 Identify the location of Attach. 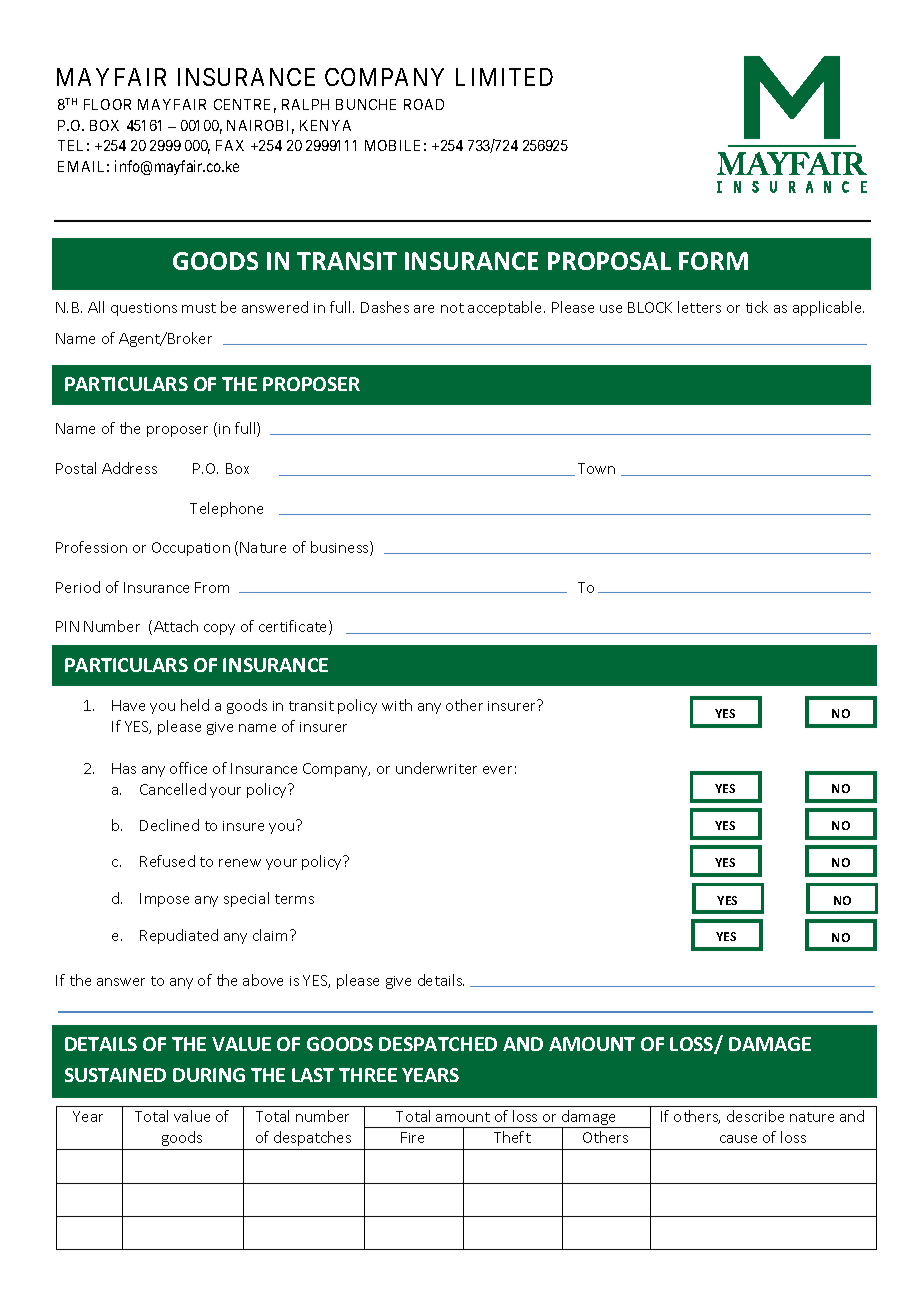
(176, 626).
